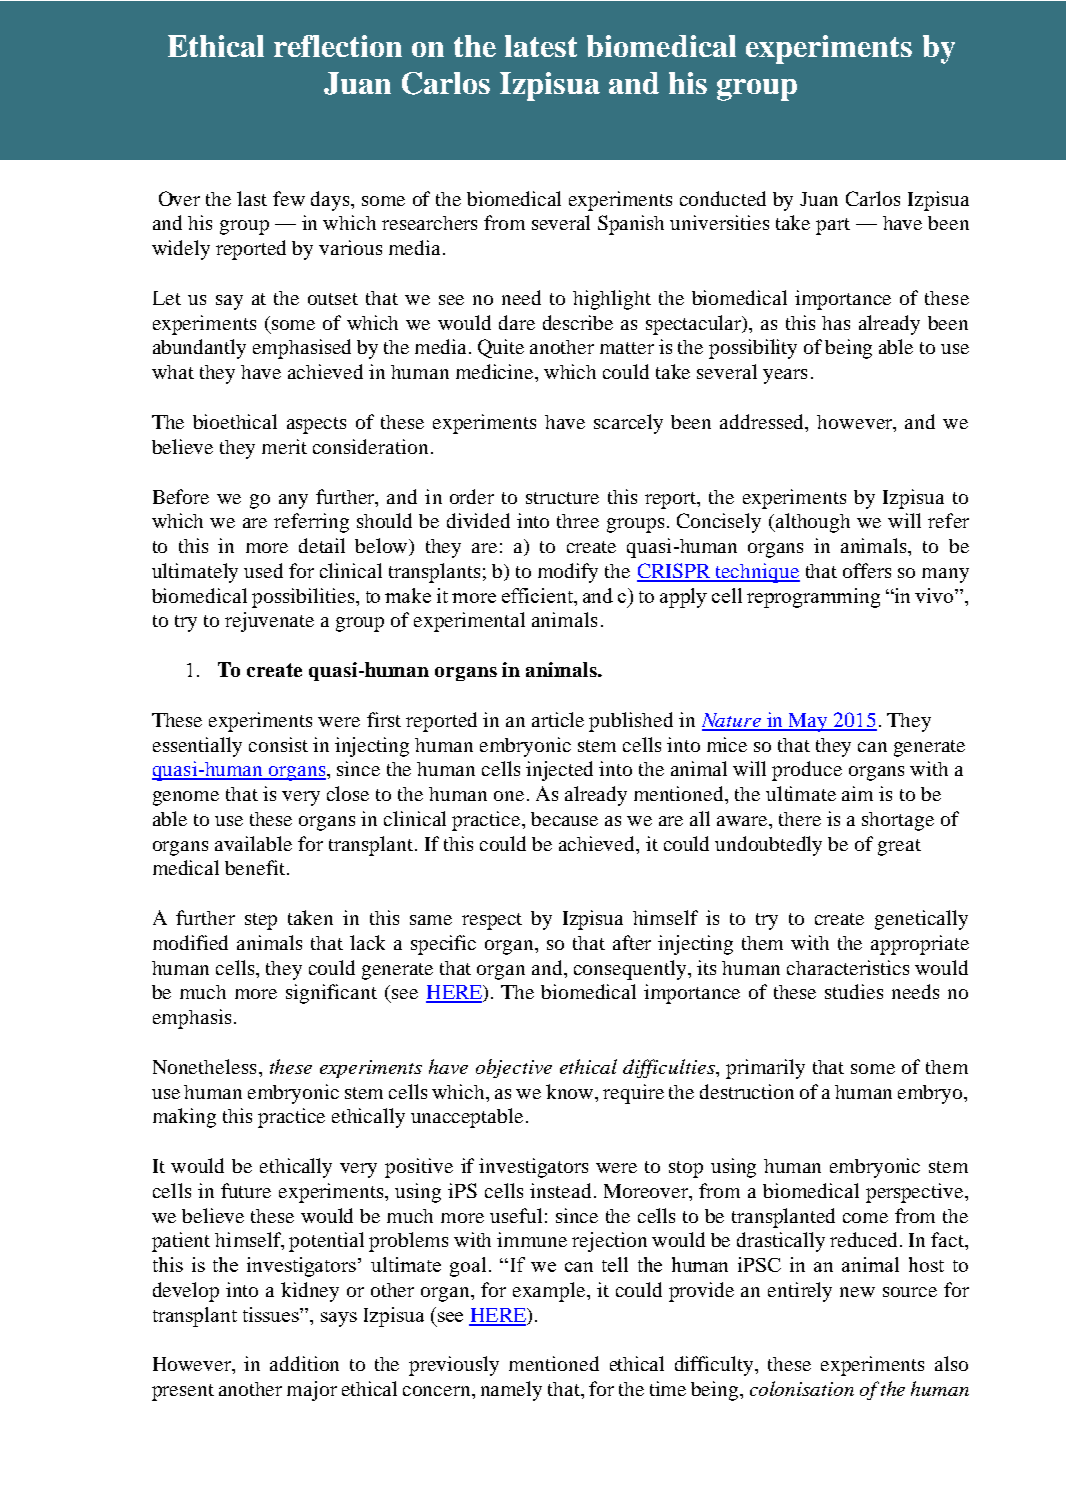 This screenshot has width=1066, height=1507. Describe the element at coordinates (808, 722) in the screenshot. I see `May` at that location.
